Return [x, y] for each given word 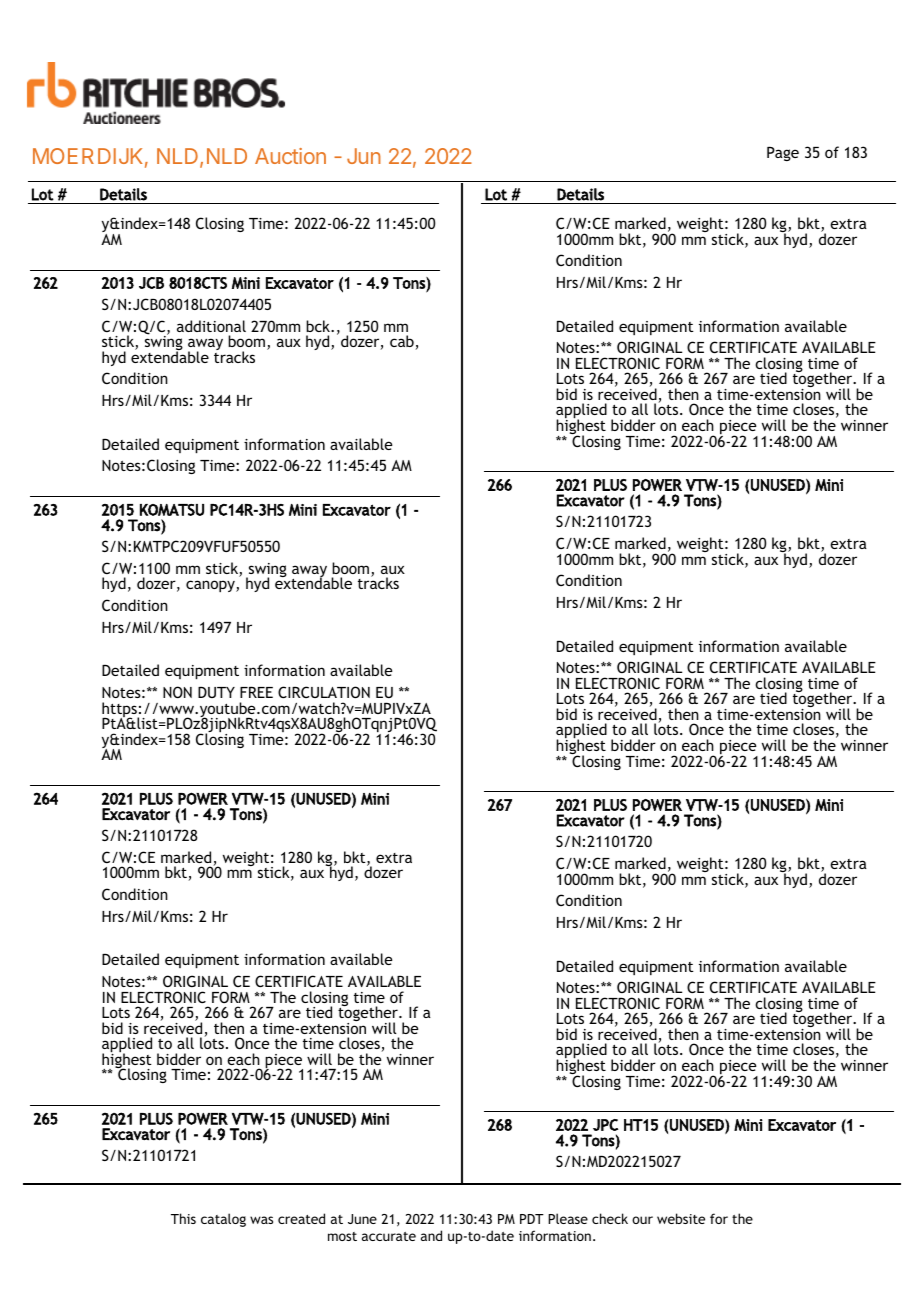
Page [783, 153]
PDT [532, 1219]
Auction [290, 156]
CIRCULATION [324, 692]
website [681, 1218]
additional [211, 326]
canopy [211, 586]
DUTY [216, 692]
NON [177, 692]
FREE [256, 692]
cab [403, 342]
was [261, 1220]
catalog [223, 1220]
